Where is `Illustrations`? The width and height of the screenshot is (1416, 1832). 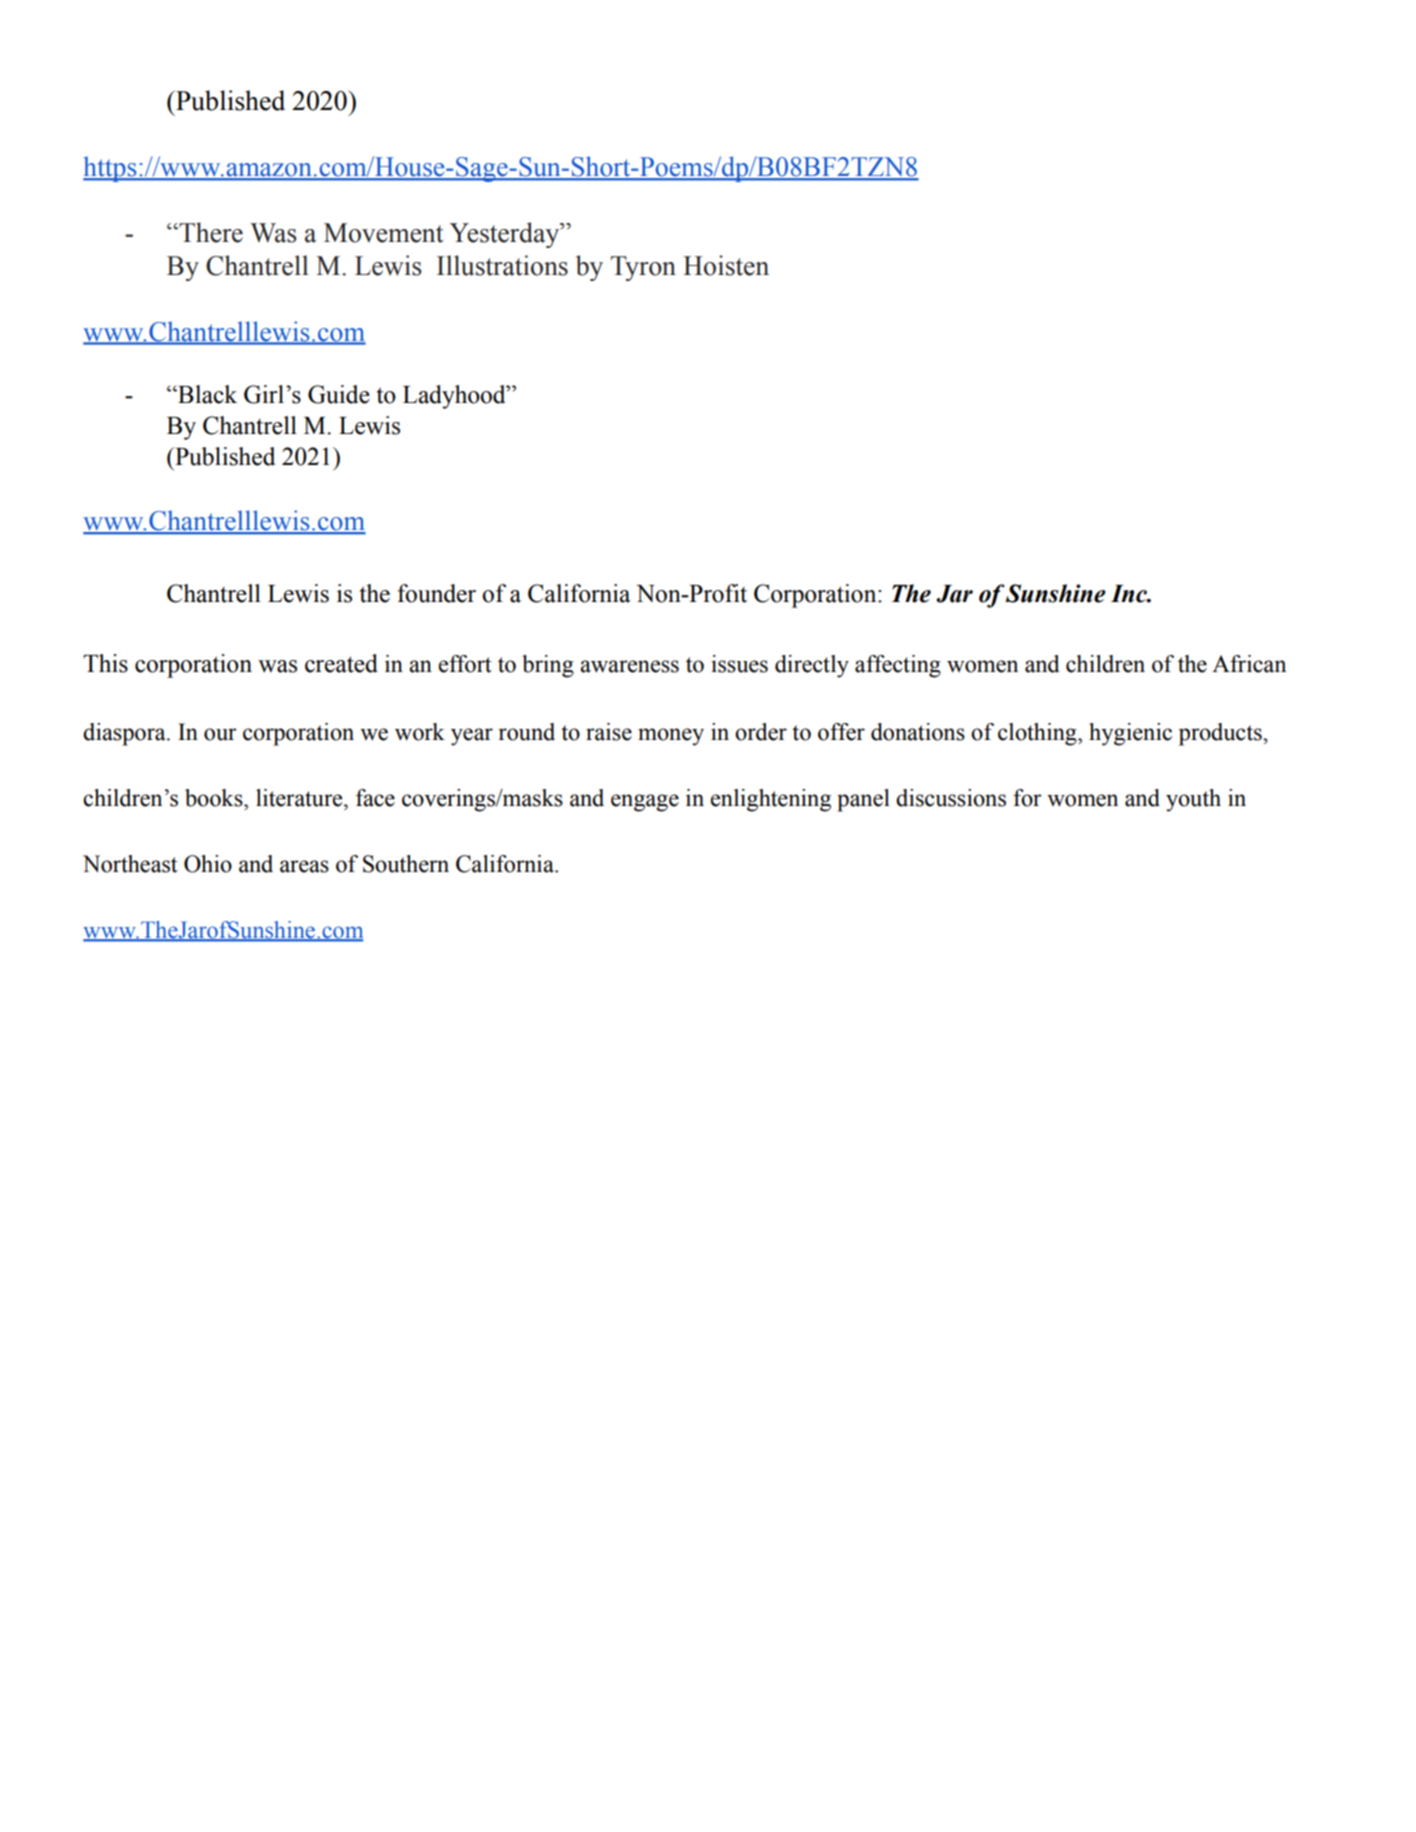 Illustrations is located at coordinates (502, 265).
